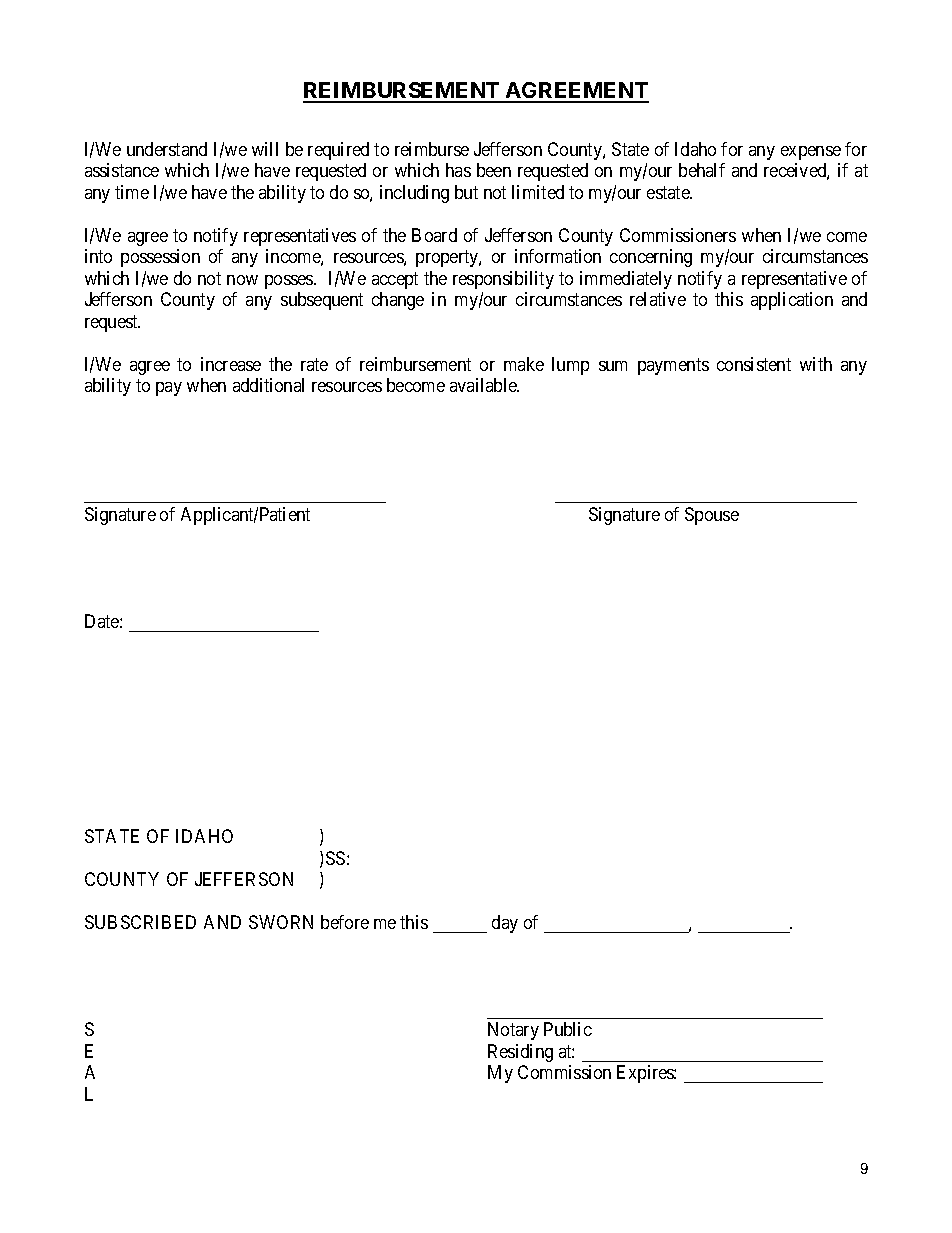 Image resolution: width=952 pixels, height=1233 pixels. What do you see at coordinates (673, 366) in the document?
I see `payments` at bounding box center [673, 366].
